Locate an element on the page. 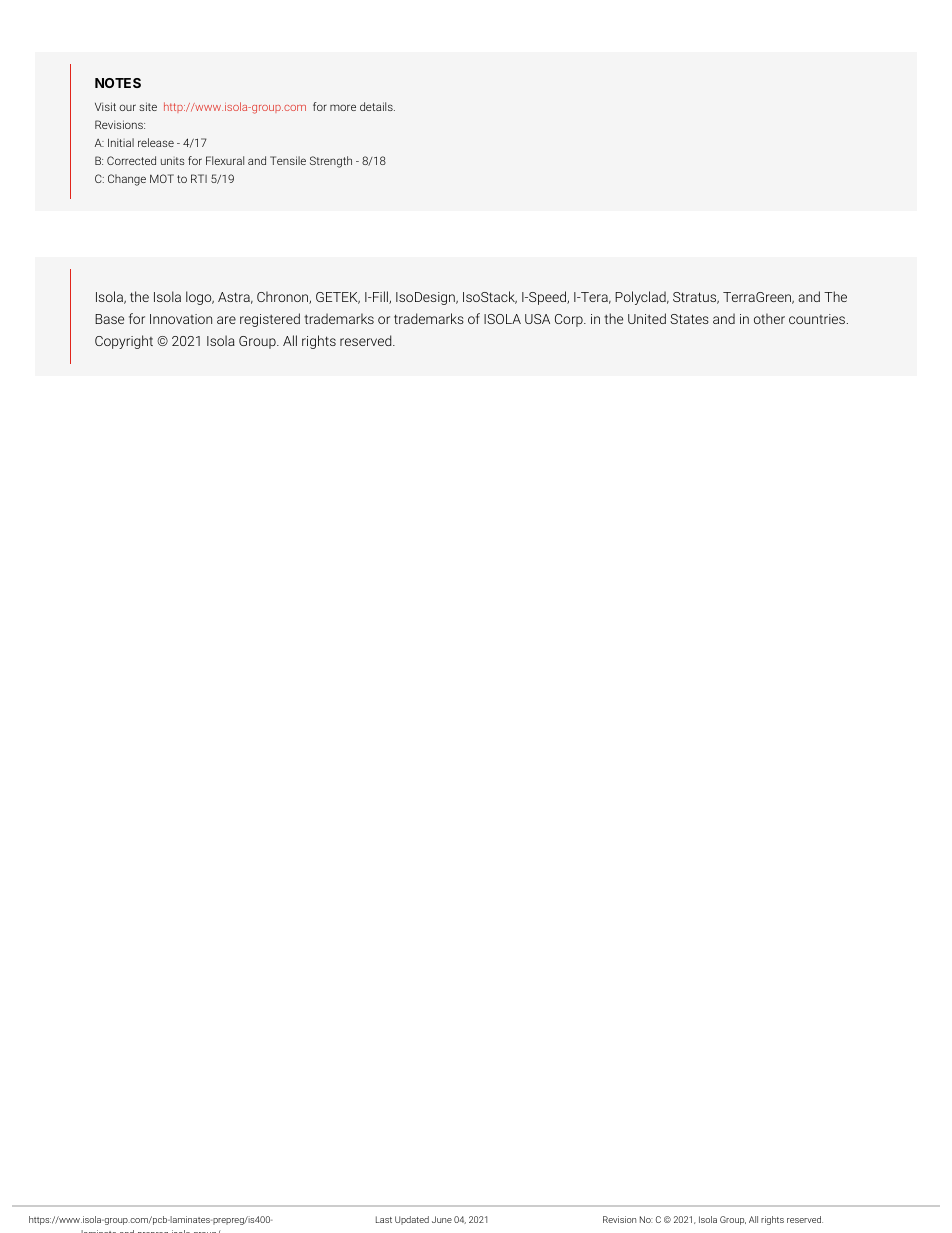  Copyright is located at coordinates (124, 342).
